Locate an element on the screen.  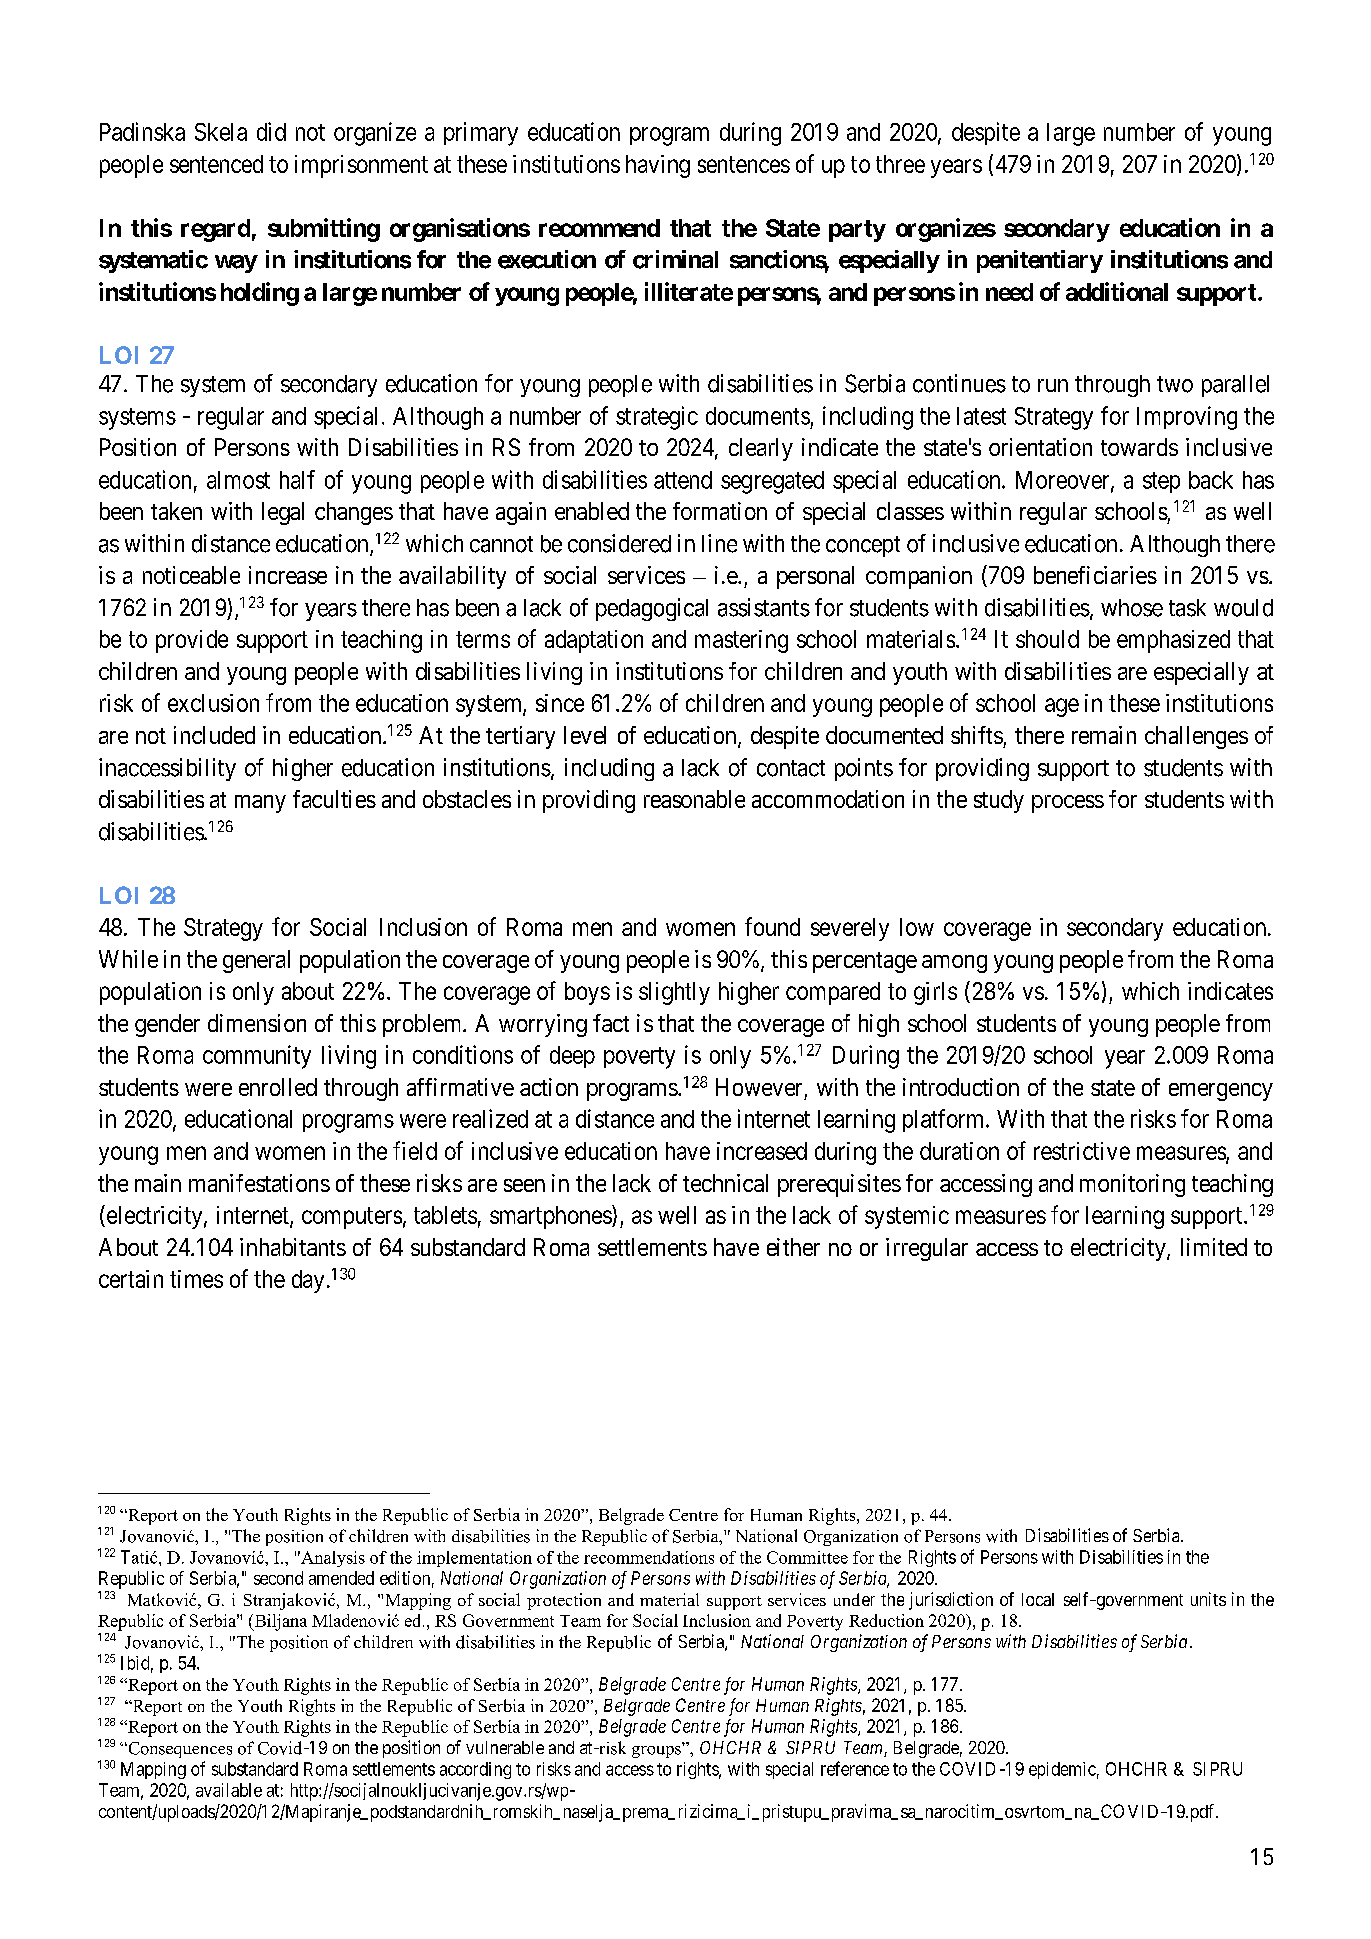
general is located at coordinates (256, 961).
